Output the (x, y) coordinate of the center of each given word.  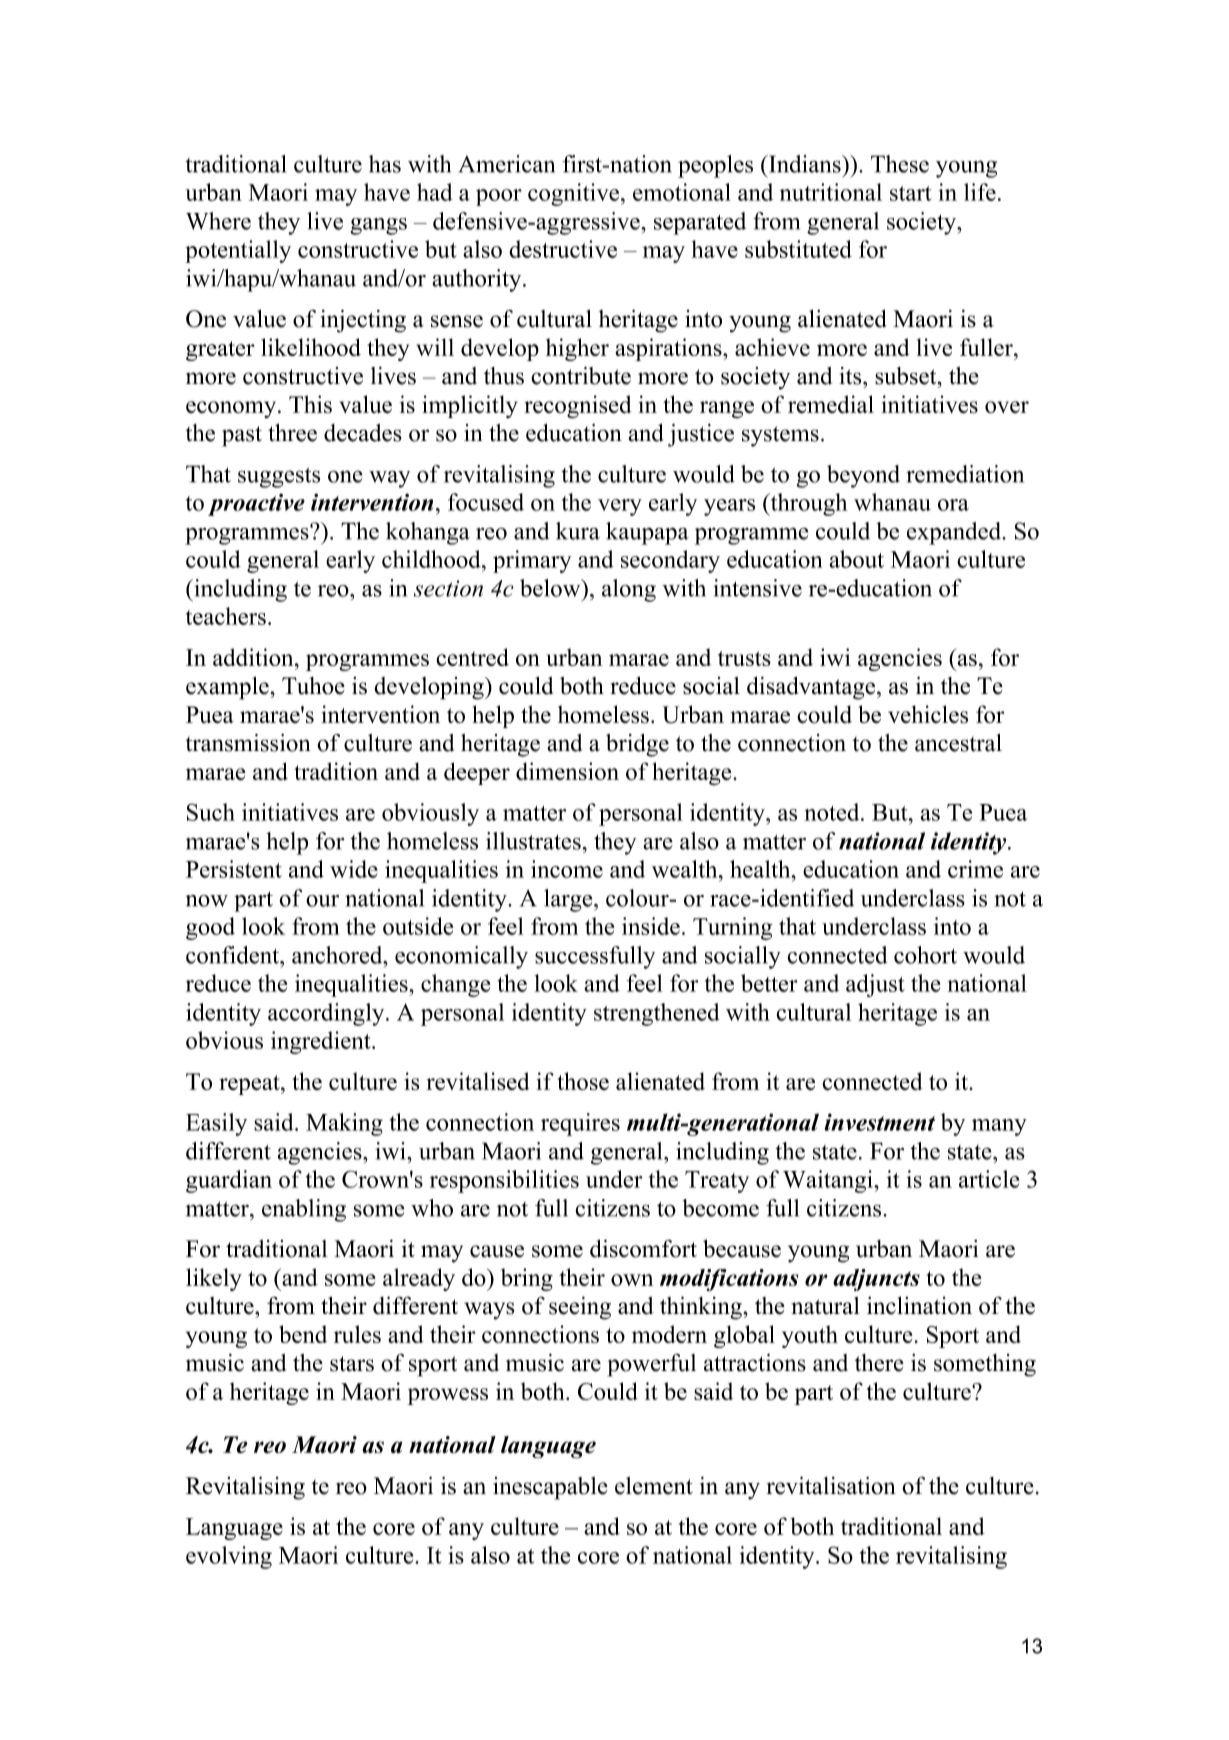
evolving (229, 1557)
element (654, 1486)
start (911, 193)
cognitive (573, 194)
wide (354, 869)
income (567, 869)
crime (975, 869)
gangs (378, 226)
